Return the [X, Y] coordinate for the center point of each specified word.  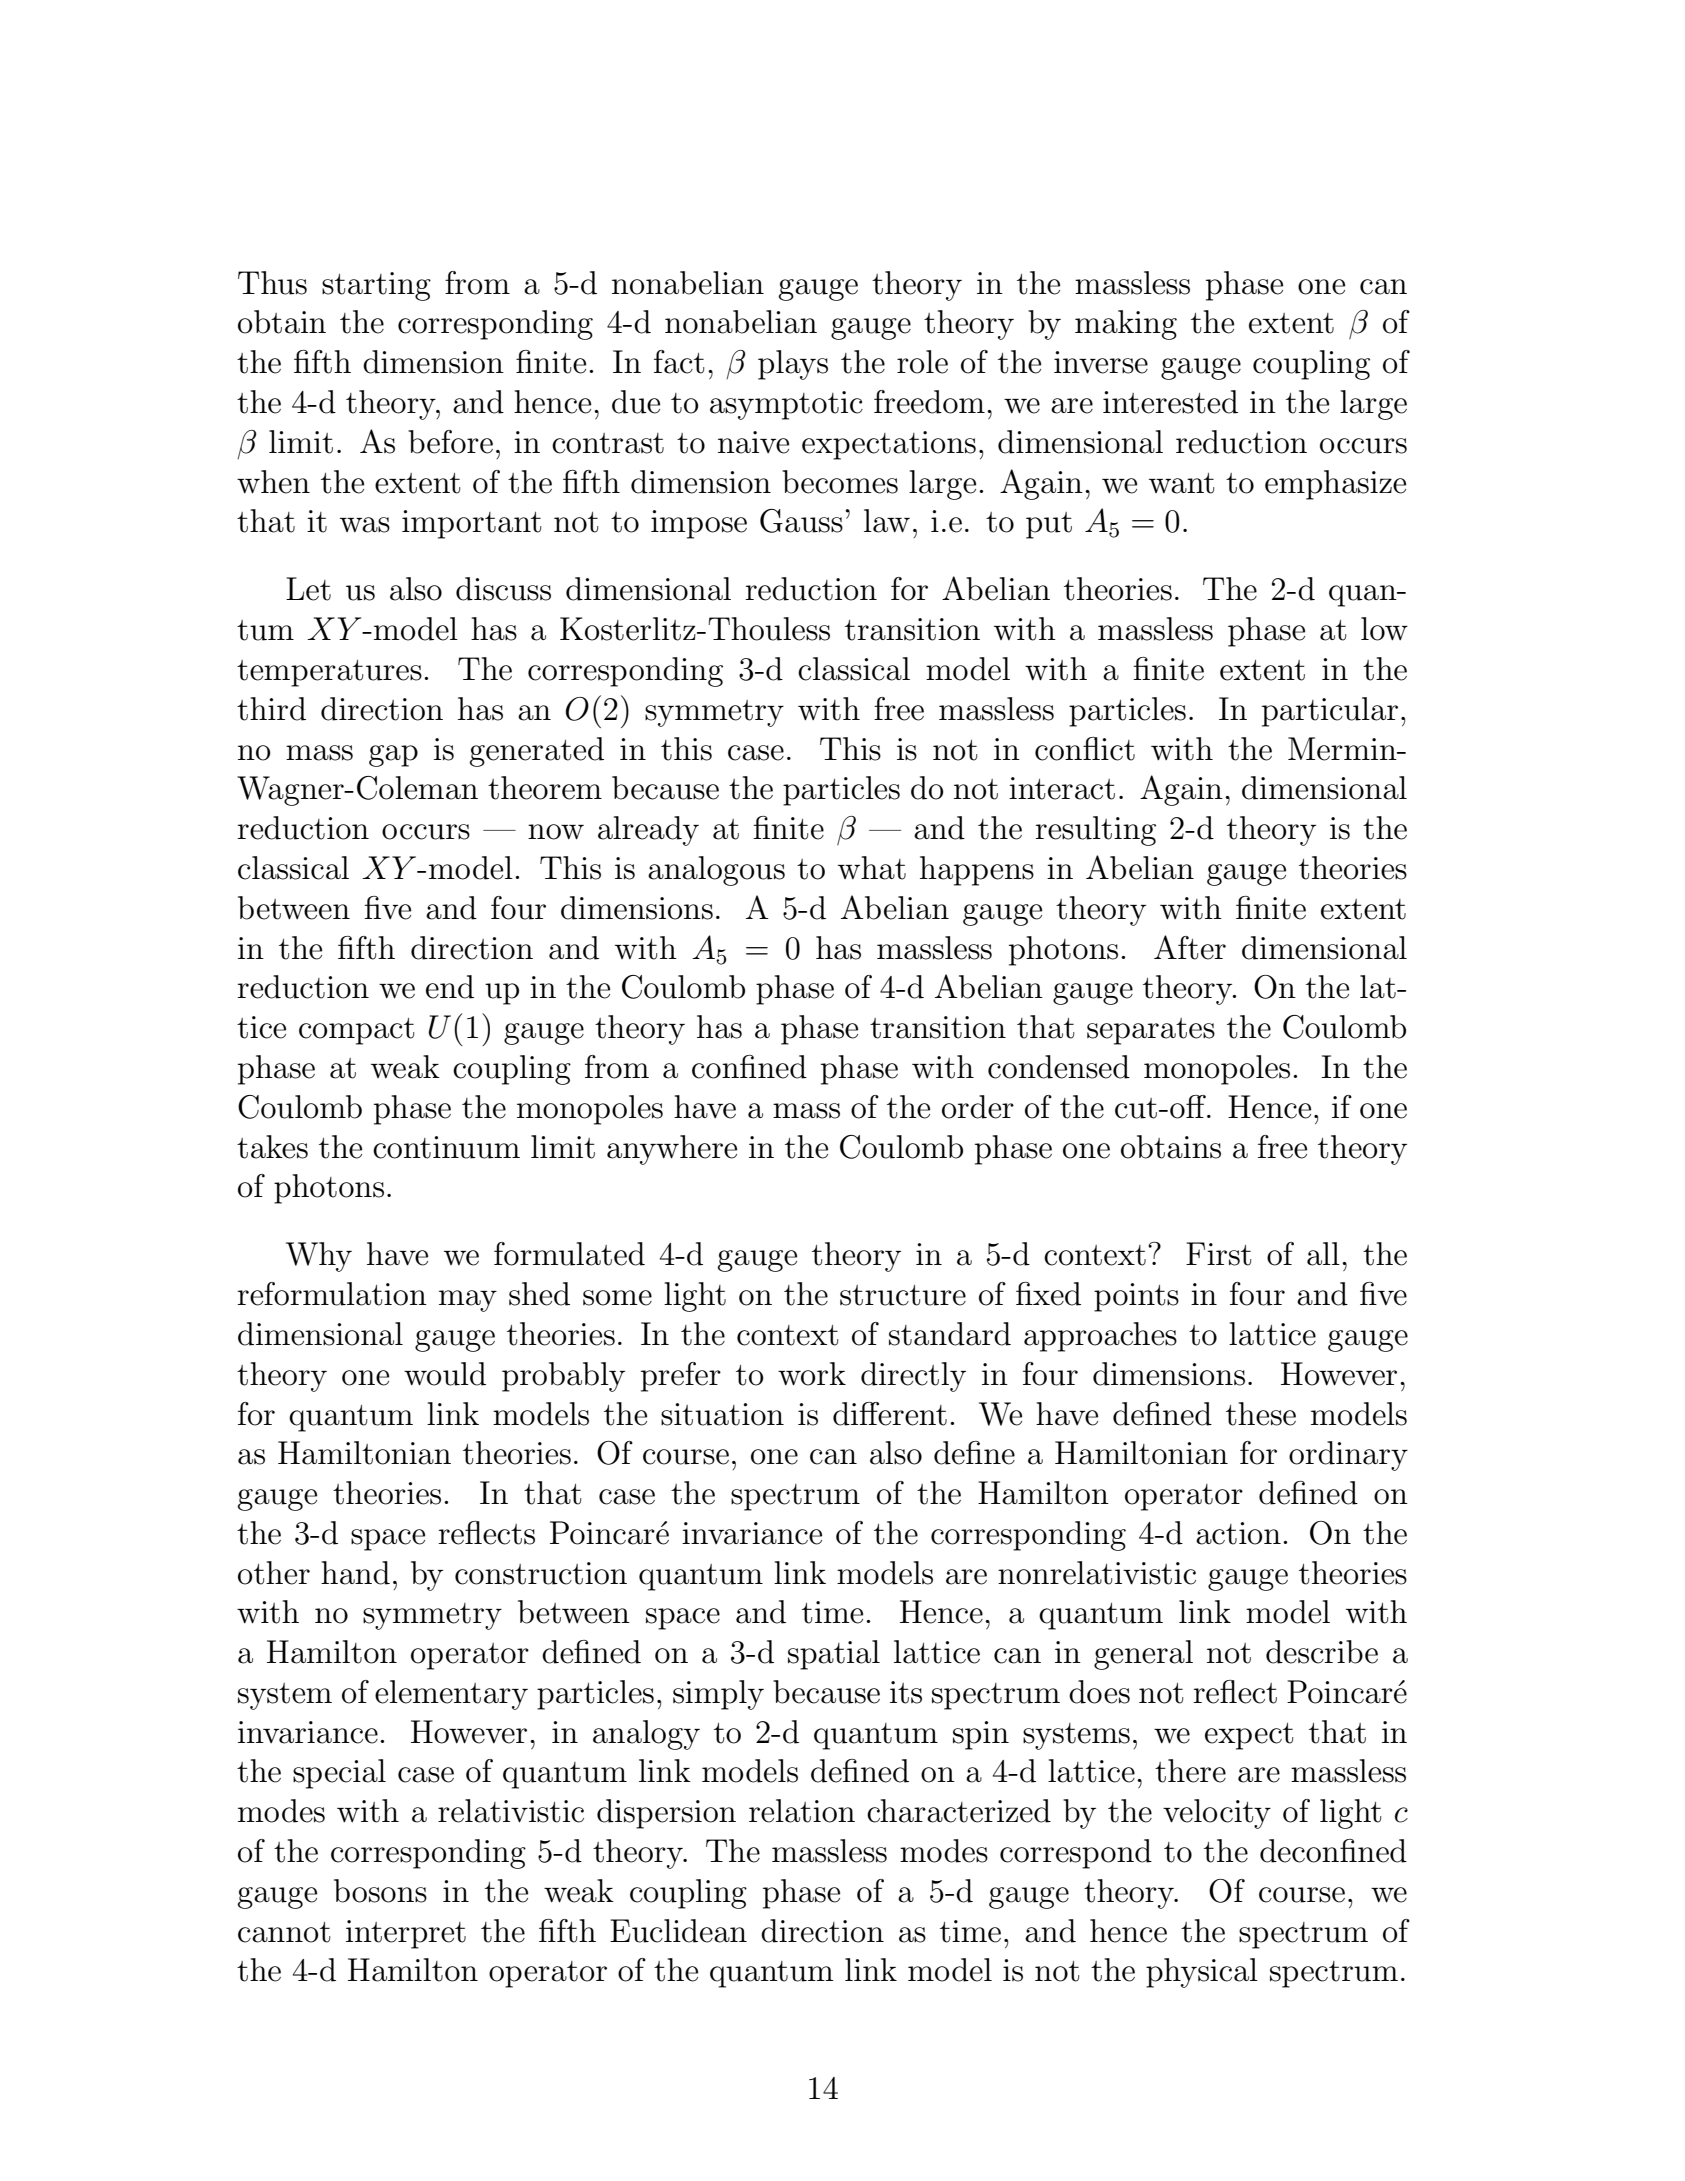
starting [376, 286]
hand [355, 1573]
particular [1330, 712]
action [1238, 1533]
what [872, 868]
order [978, 1107]
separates [1151, 1031]
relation [802, 1811]
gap [393, 756]
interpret [406, 1934]
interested [1170, 402]
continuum [446, 1147]
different [890, 1414]
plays [793, 365]
